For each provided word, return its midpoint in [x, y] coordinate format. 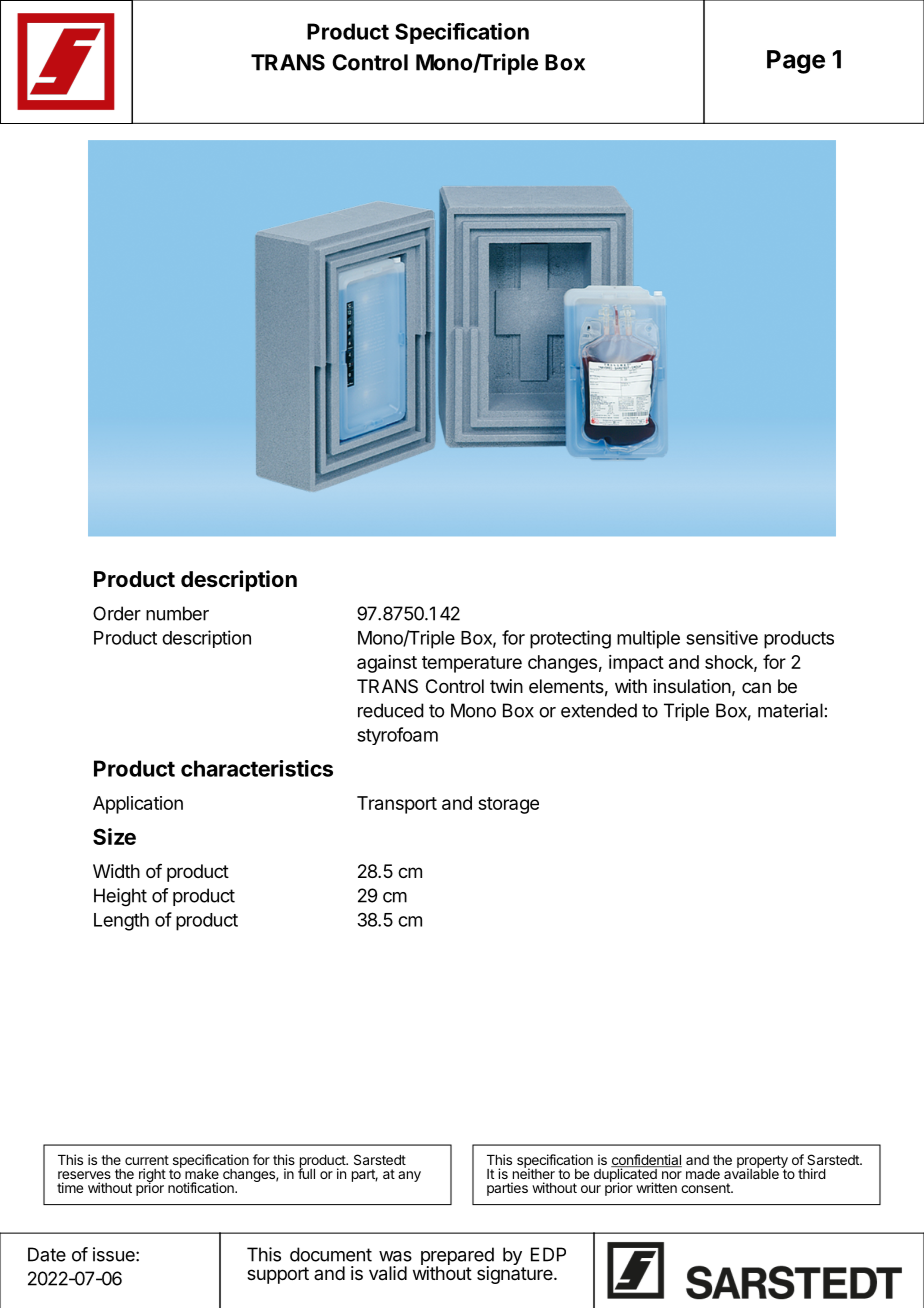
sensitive [722, 637]
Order [117, 613]
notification [202, 1187]
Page [796, 62]
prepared [457, 1257]
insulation [692, 686]
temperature [472, 664]
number [177, 613]
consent [706, 1188]
